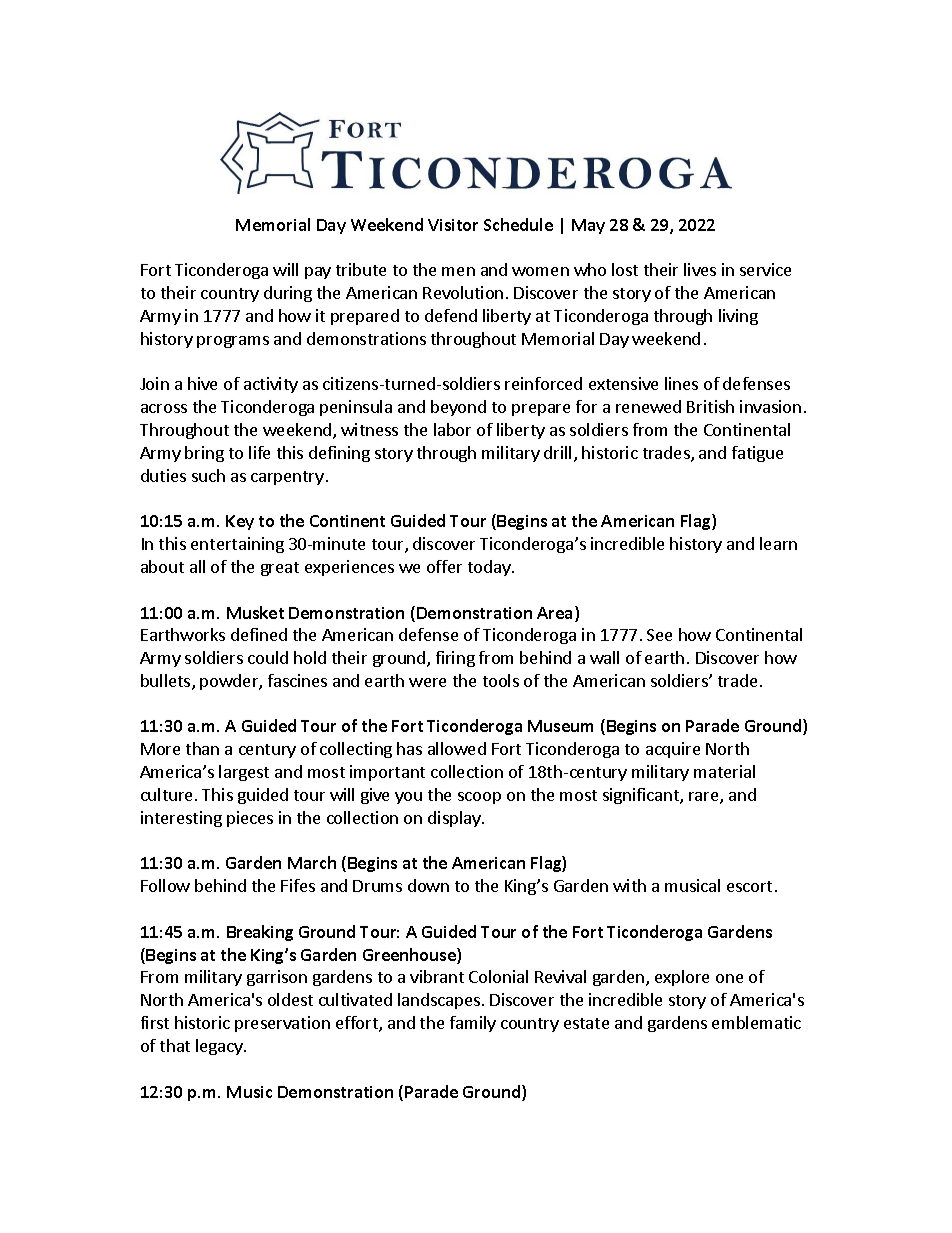 Image resolution: width=952 pixels, height=1233 pixels. Describe the element at coordinates (473, 1024) in the page. I see `family` at that location.
